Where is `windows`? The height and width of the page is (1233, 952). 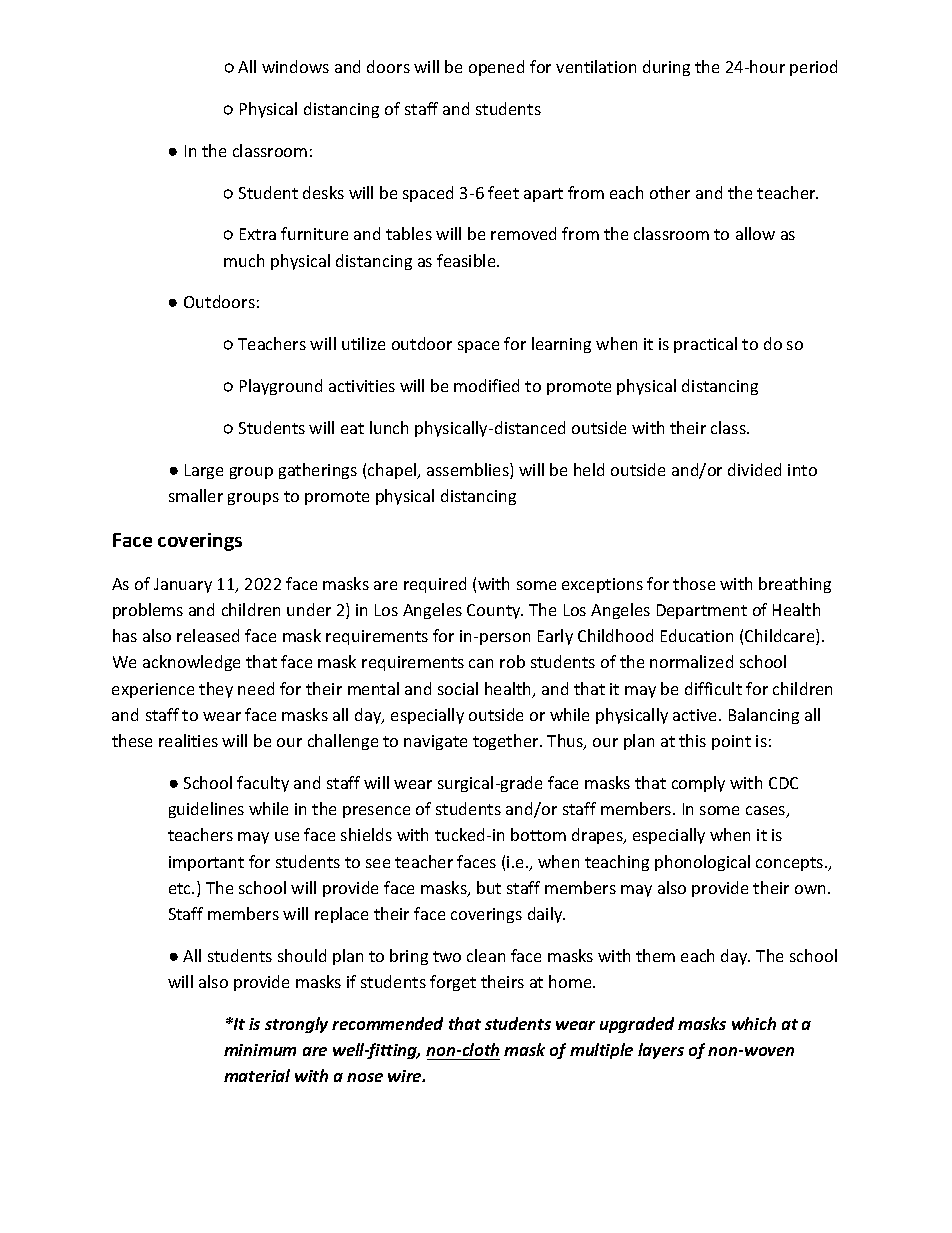 windows is located at coordinates (295, 66).
